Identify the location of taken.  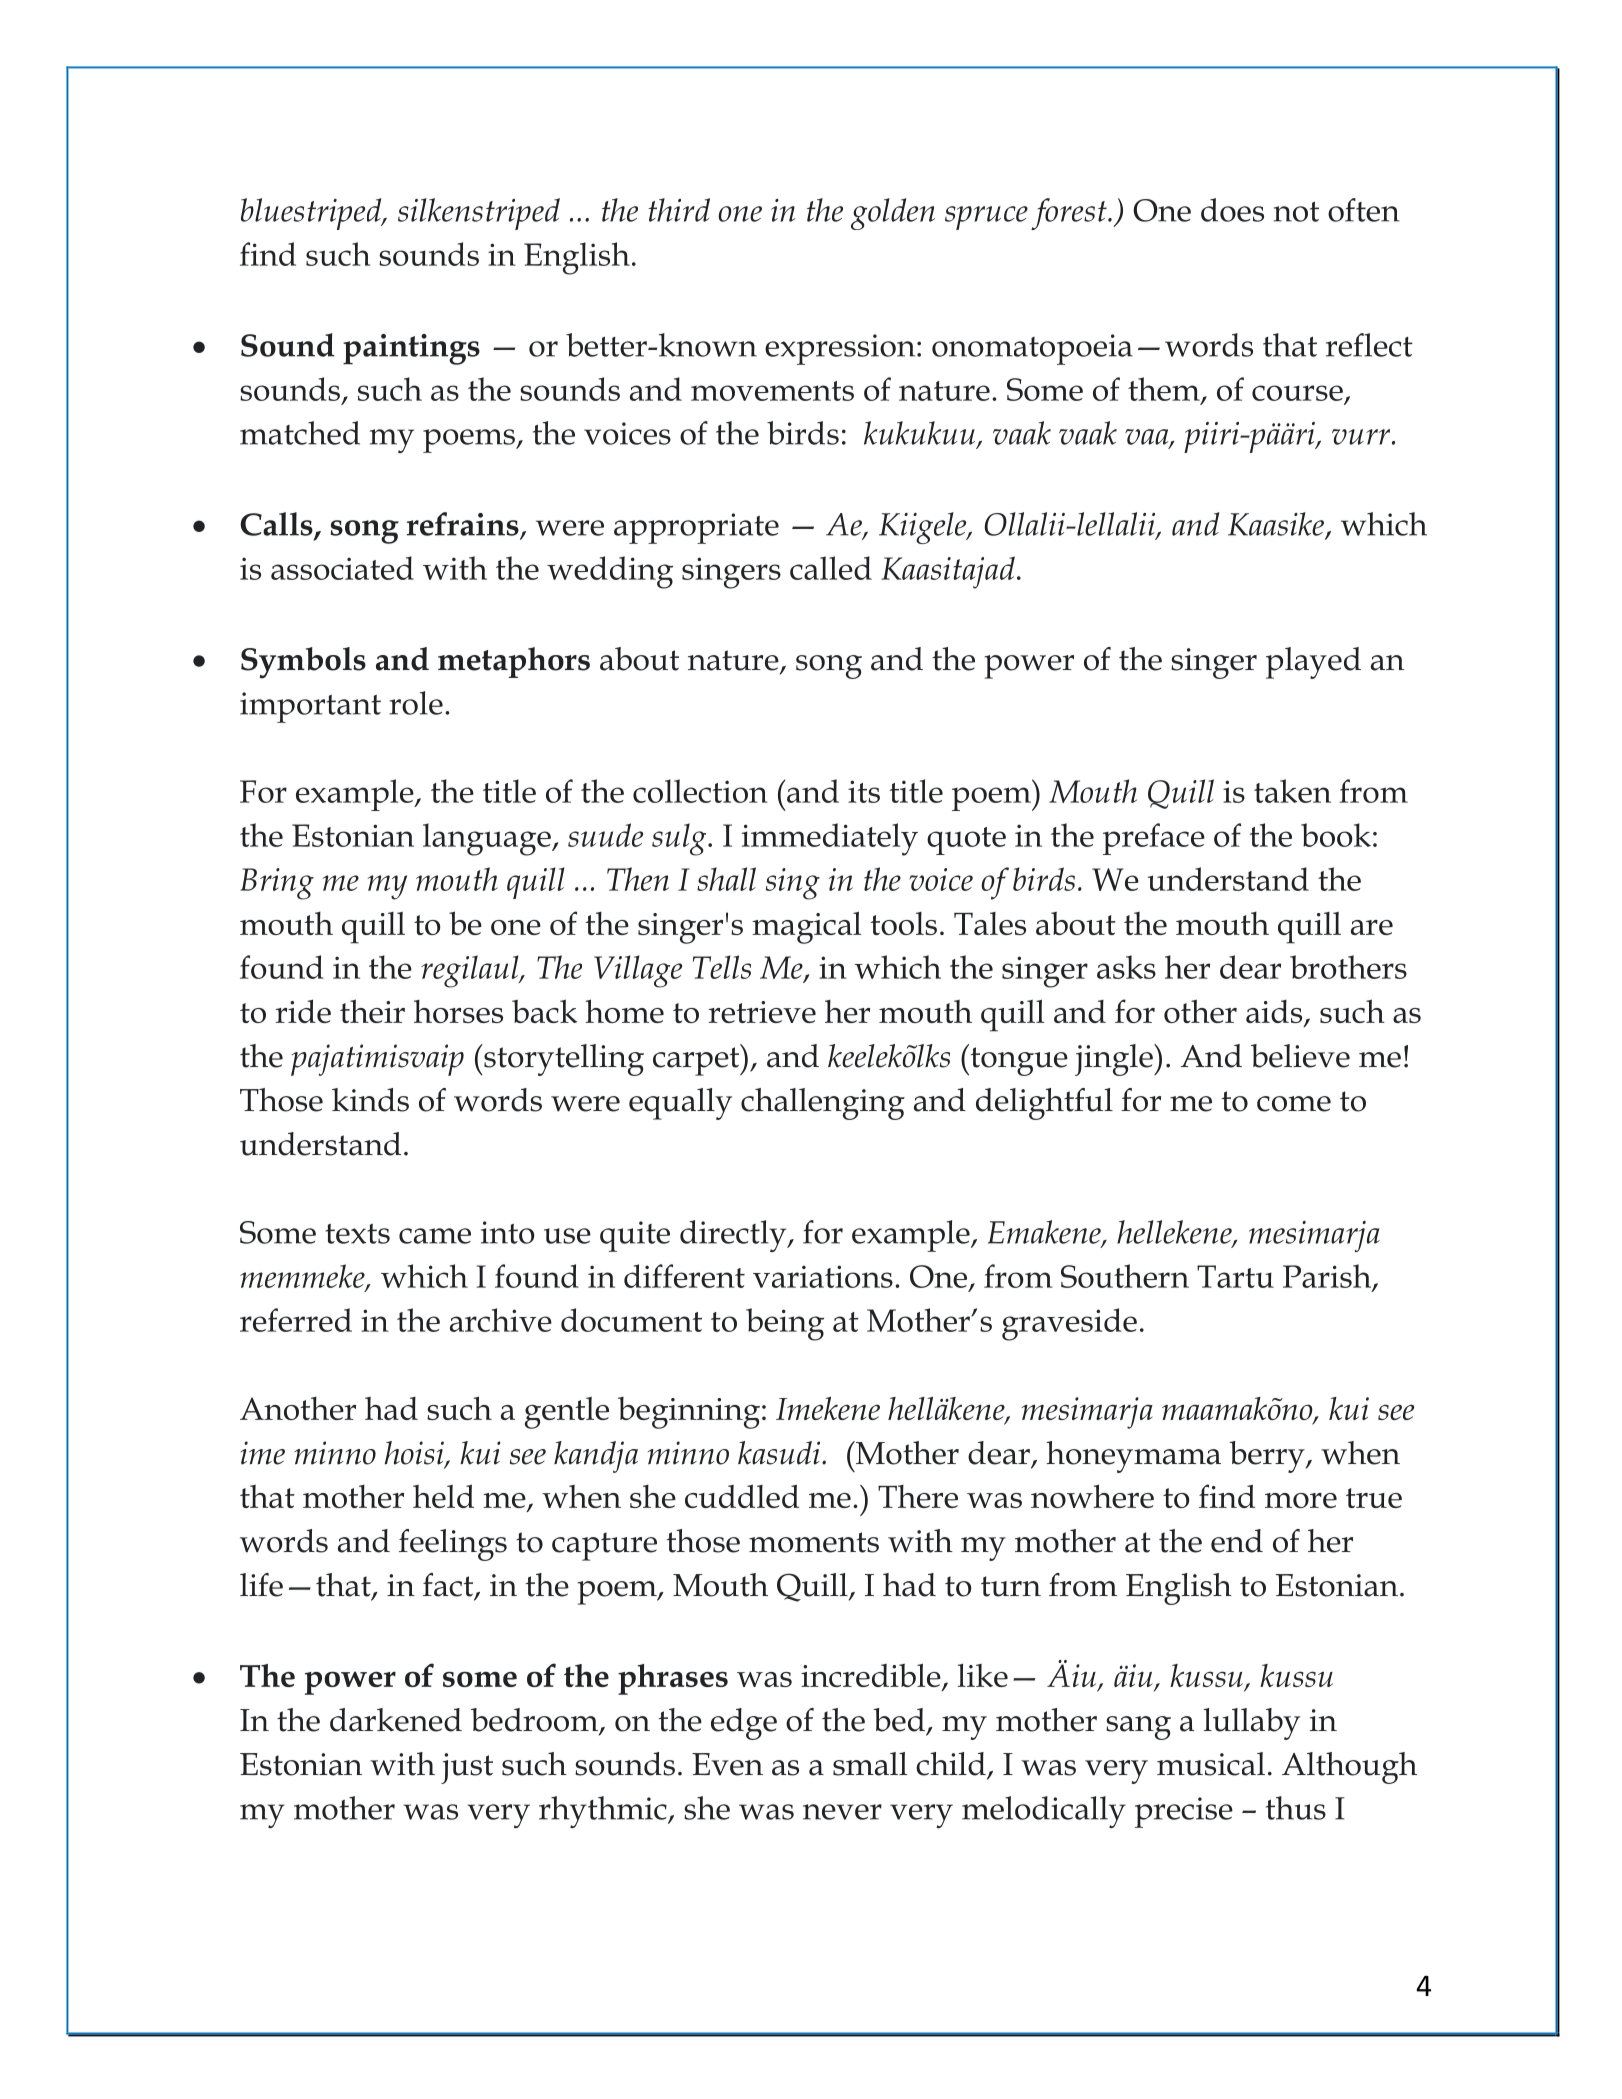
(1292, 791).
